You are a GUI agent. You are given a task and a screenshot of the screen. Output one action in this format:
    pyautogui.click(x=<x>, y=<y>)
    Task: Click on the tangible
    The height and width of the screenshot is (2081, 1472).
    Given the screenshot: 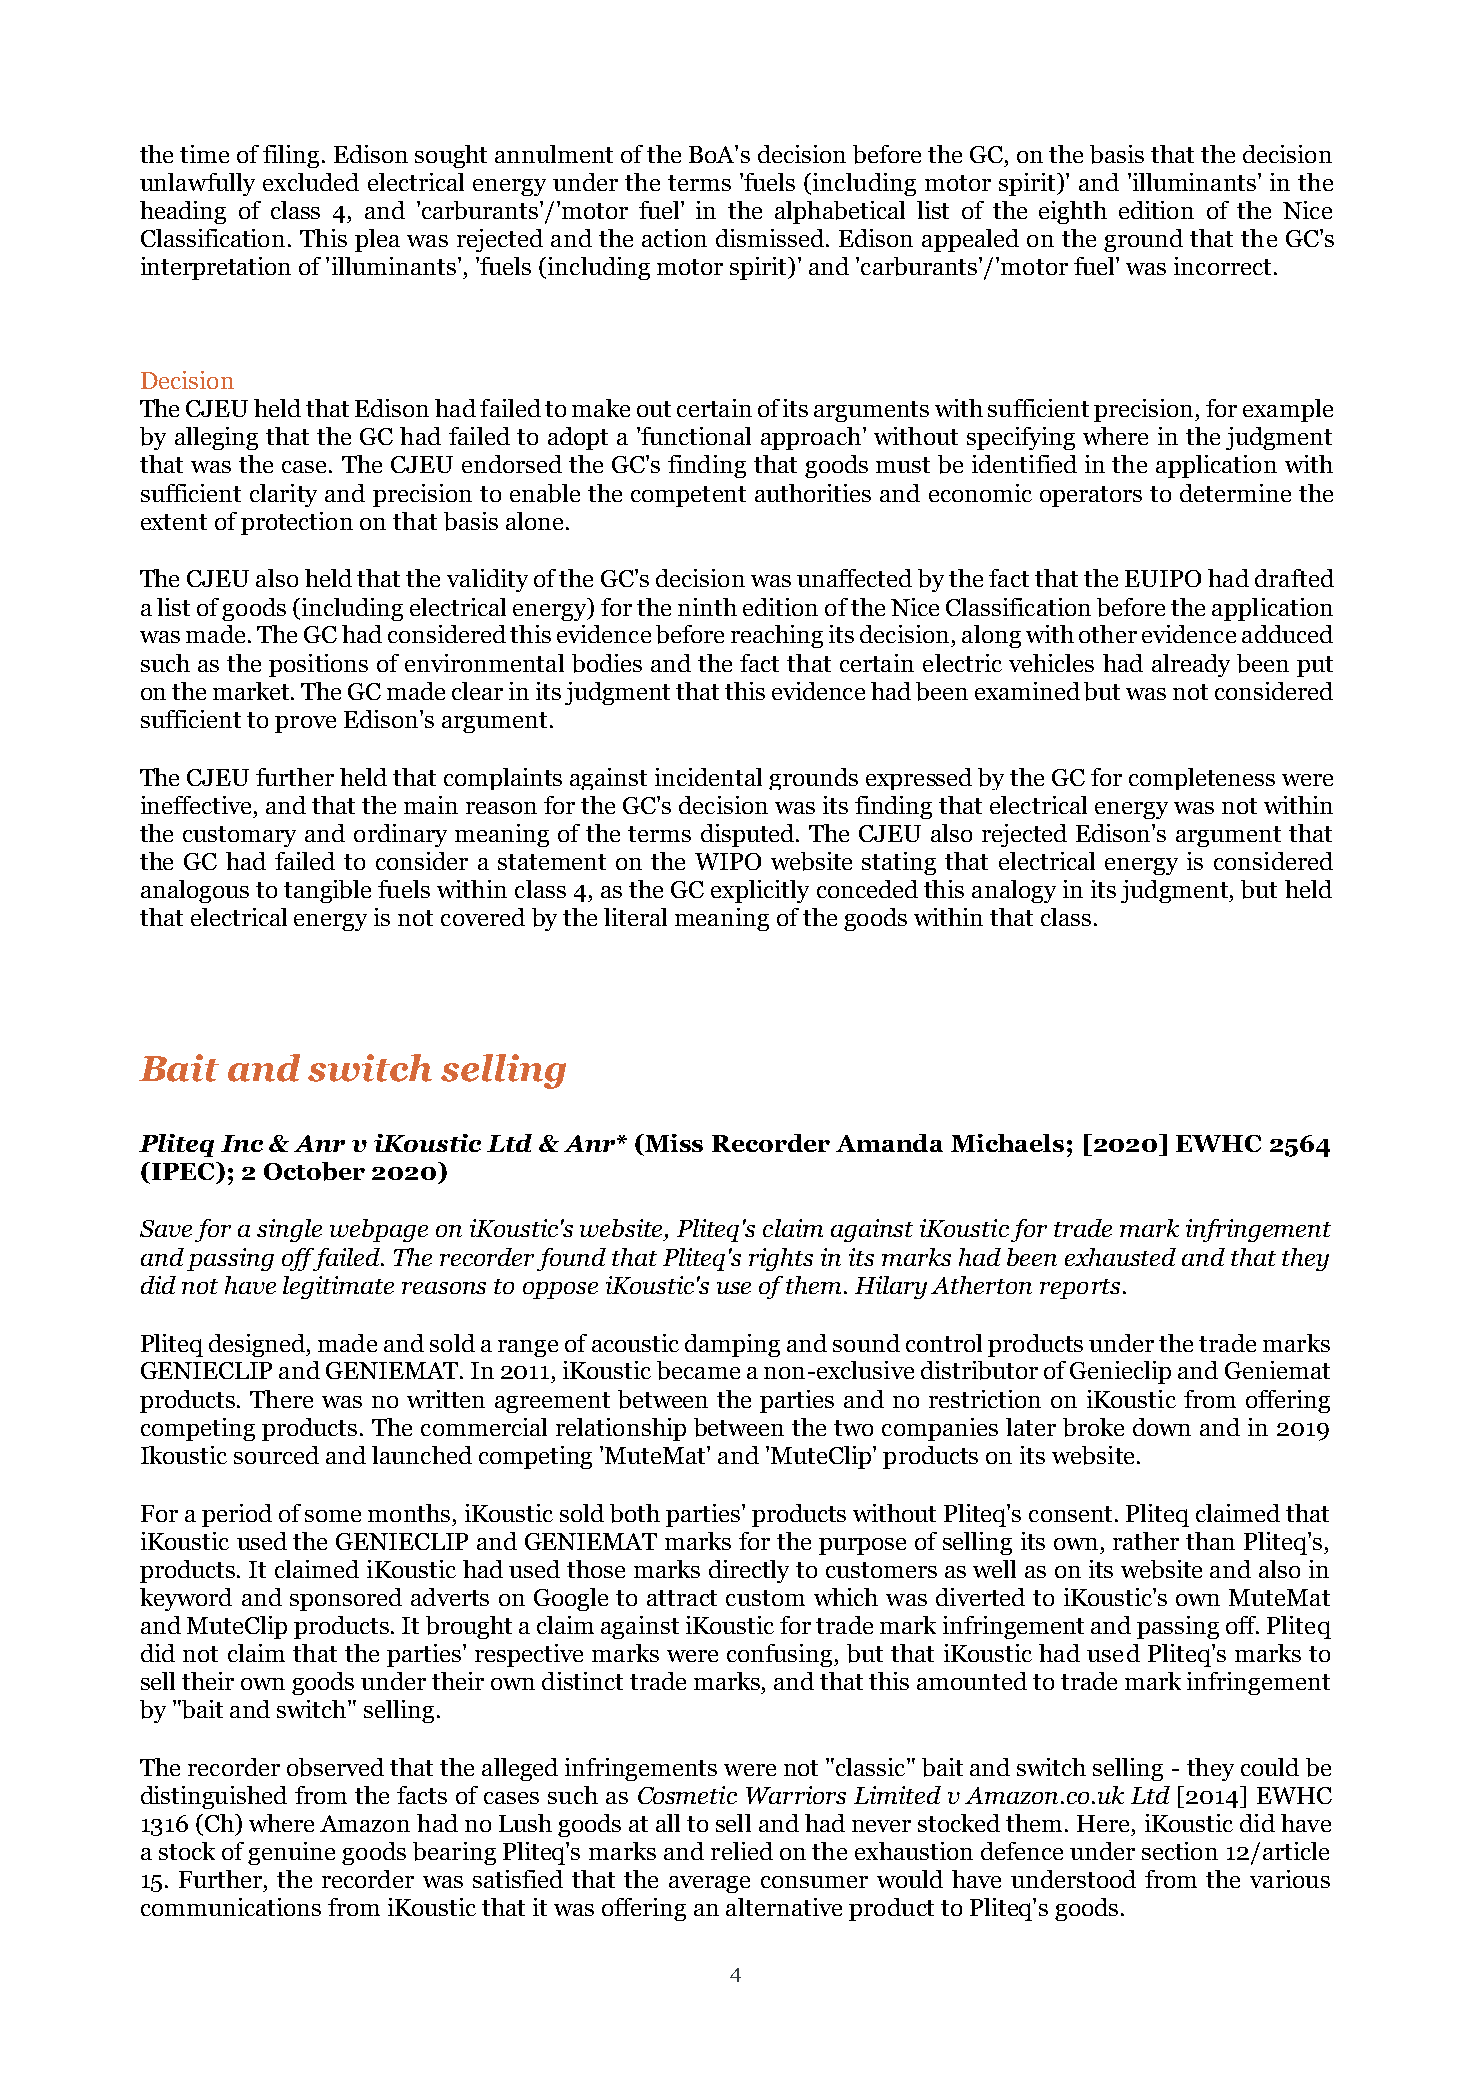 What is the action you would take?
    pyautogui.click(x=327, y=891)
